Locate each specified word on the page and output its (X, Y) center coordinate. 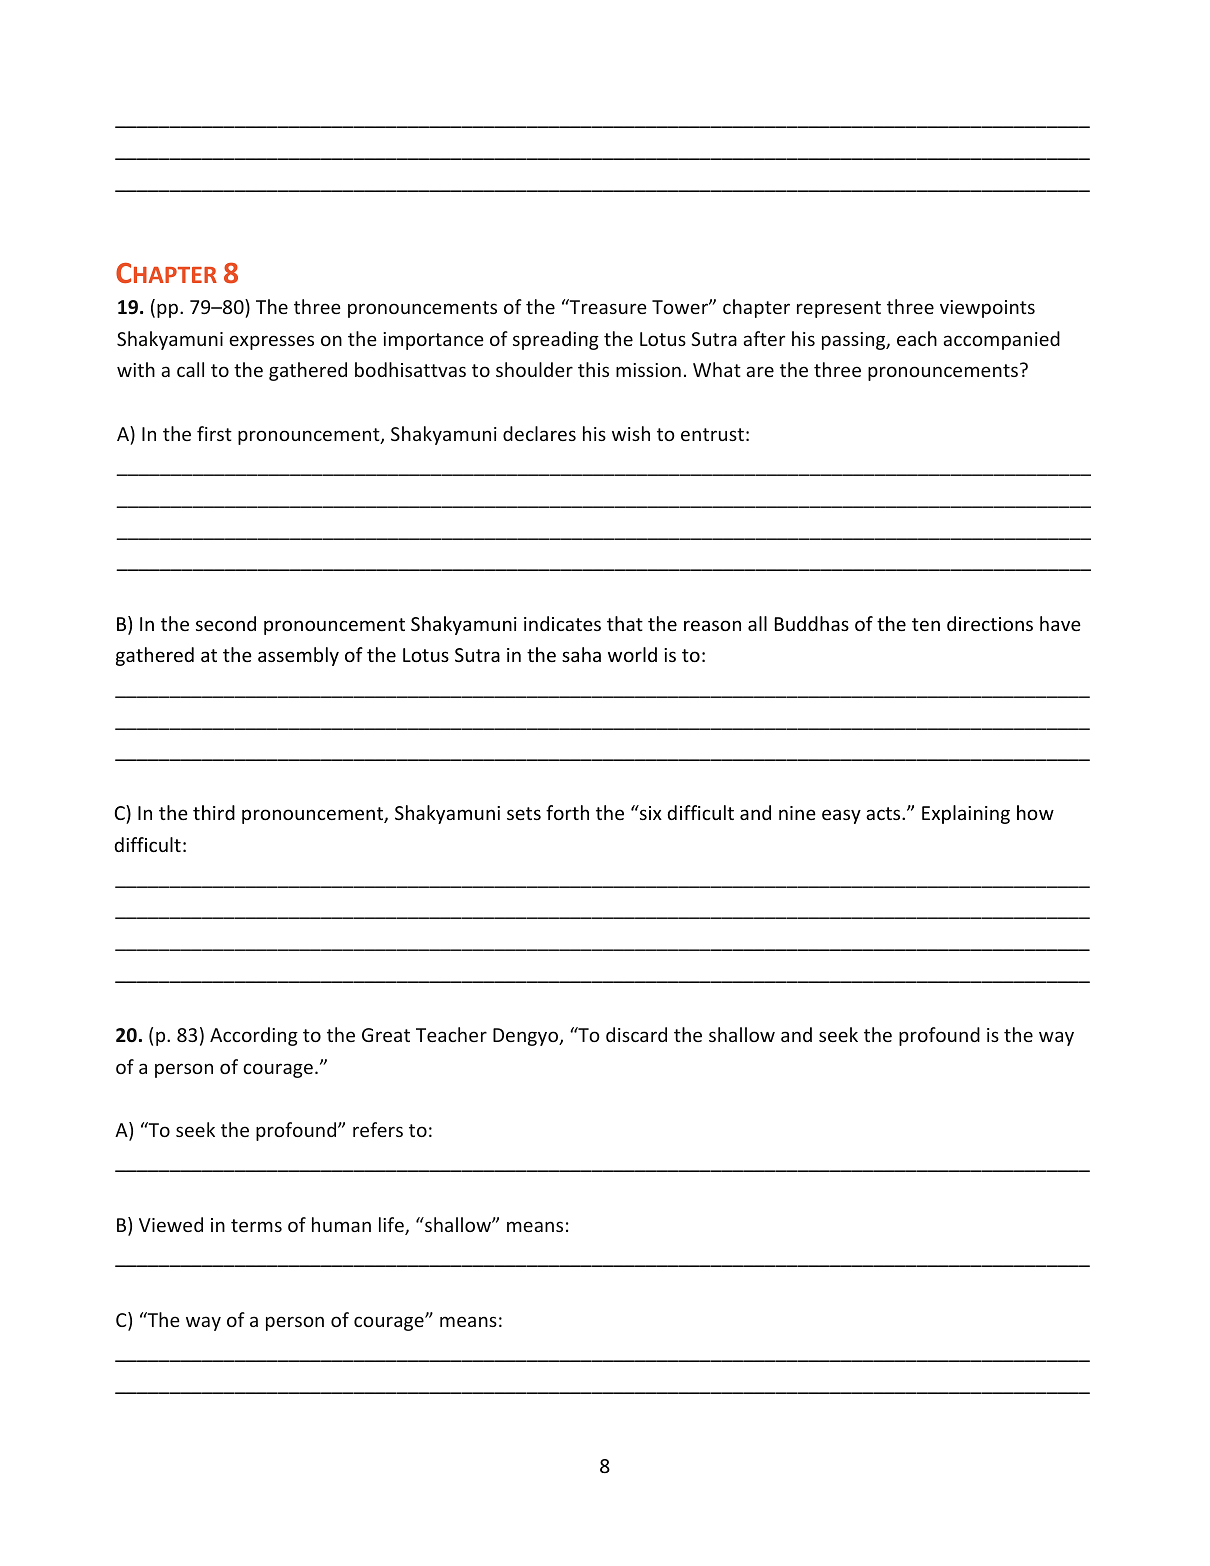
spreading (556, 340)
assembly (298, 656)
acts (884, 813)
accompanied (1001, 340)
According (254, 1036)
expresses (271, 342)
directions (990, 623)
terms (256, 1225)
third (214, 812)
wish (631, 433)
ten (926, 624)
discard (636, 1034)
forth (567, 812)
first (214, 433)
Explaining (966, 814)
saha (581, 654)
